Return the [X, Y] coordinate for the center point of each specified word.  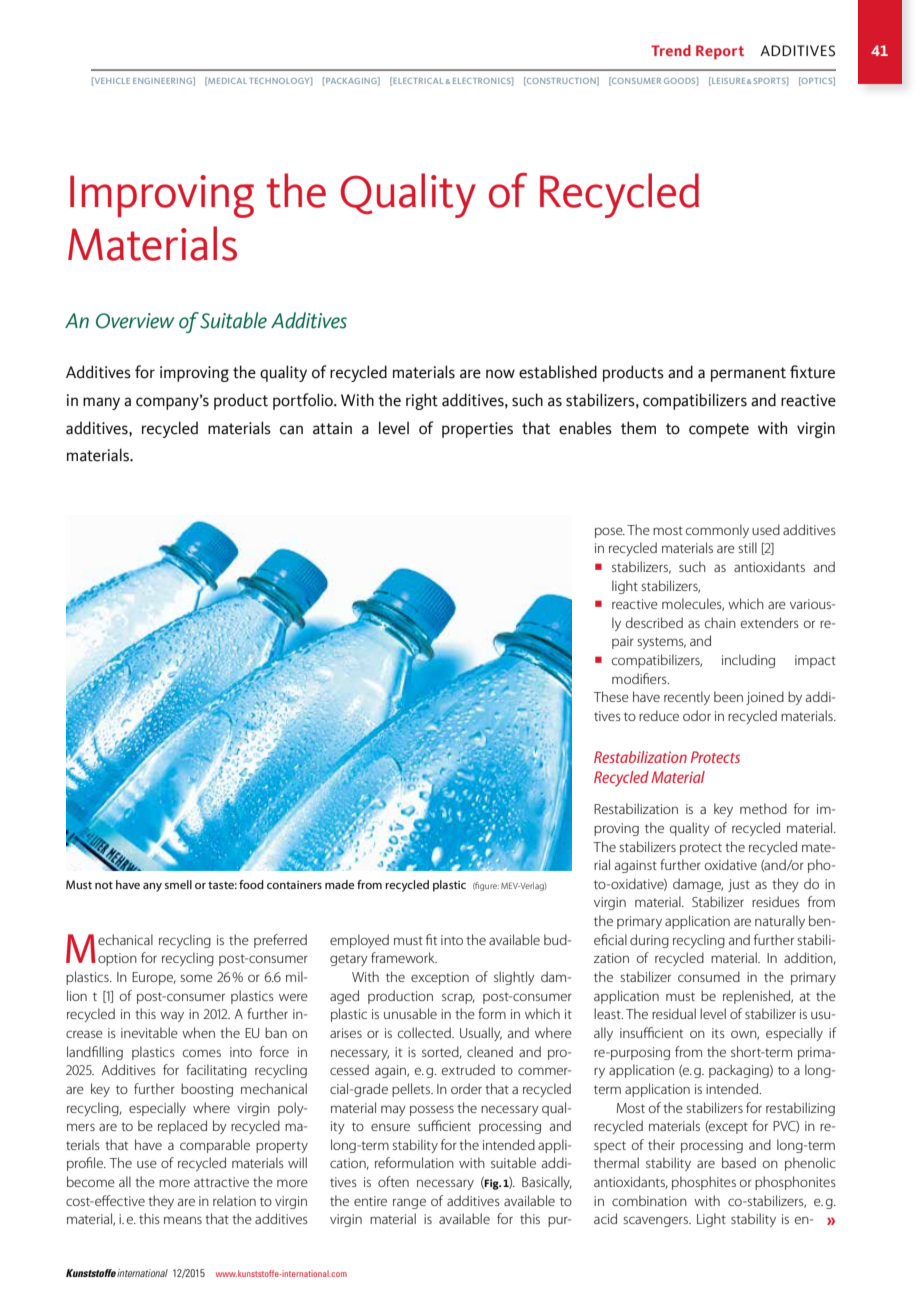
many [101, 403]
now [500, 374]
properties [477, 430]
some [196, 978]
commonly [717, 531]
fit [431, 939]
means [183, 1220]
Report [720, 52]
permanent [748, 374]
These [611, 696]
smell [178, 884]
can [291, 430]
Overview [135, 321]
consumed [709, 976]
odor [697, 715]
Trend [671, 50]
